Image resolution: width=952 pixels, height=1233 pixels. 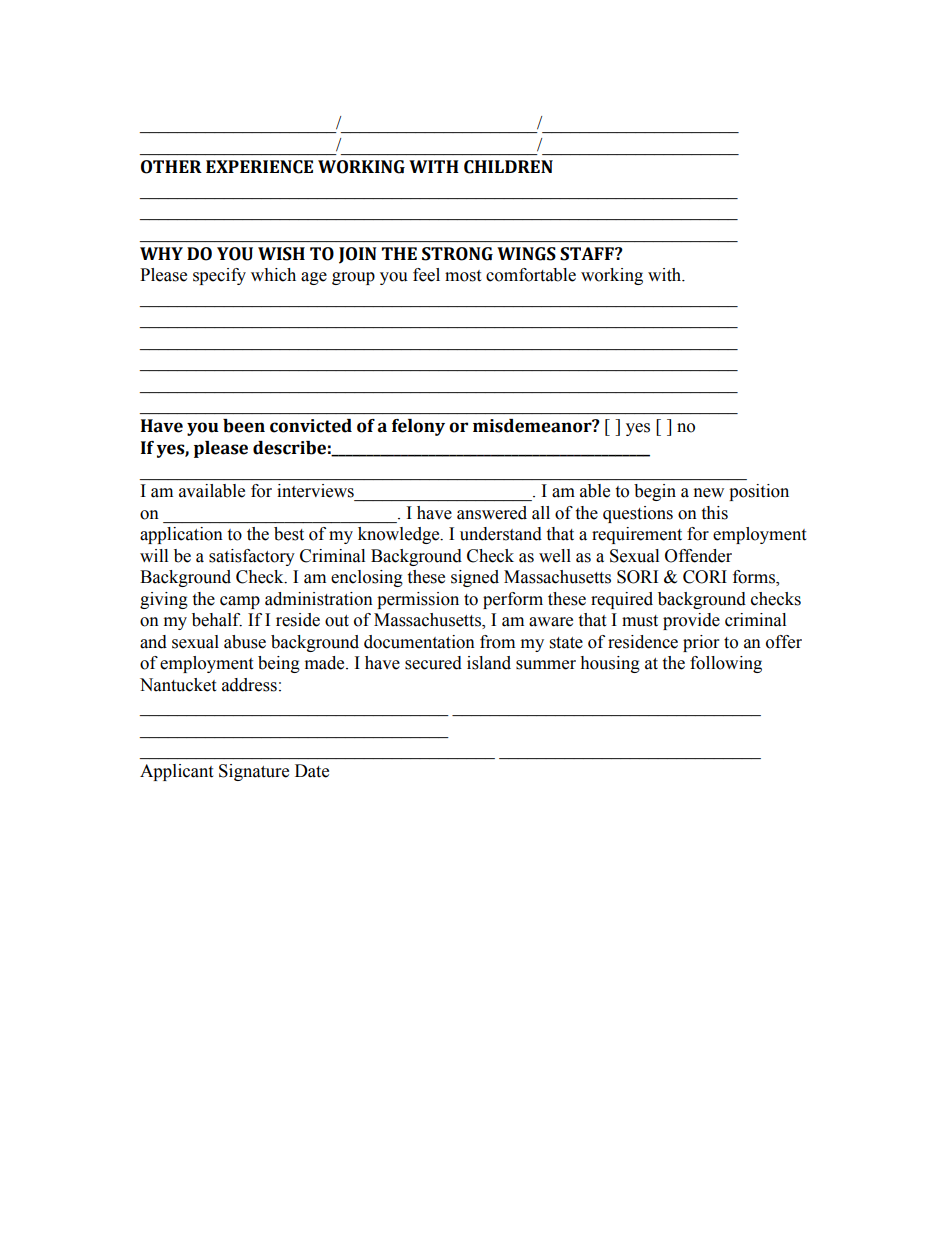 I want to click on abuse, so click(x=245, y=642).
